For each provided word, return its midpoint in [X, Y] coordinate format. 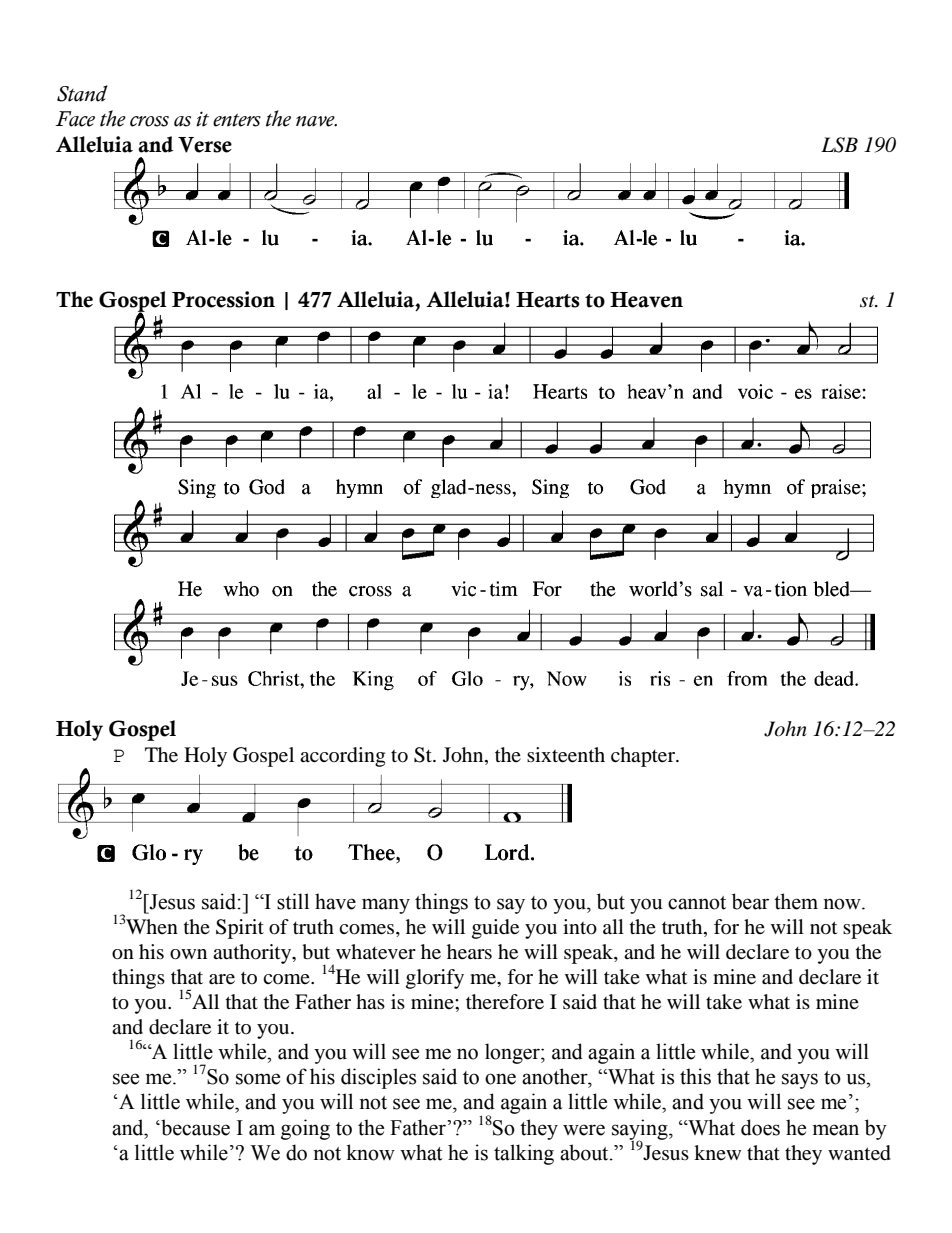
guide [495, 929]
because [194, 1127]
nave [316, 121]
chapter [644, 757]
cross [149, 121]
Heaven [646, 300]
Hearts [548, 300]
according [342, 757]
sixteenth [566, 755]
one [500, 1079]
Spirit [240, 929]
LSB [839, 145]
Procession [223, 299]
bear [750, 901]
